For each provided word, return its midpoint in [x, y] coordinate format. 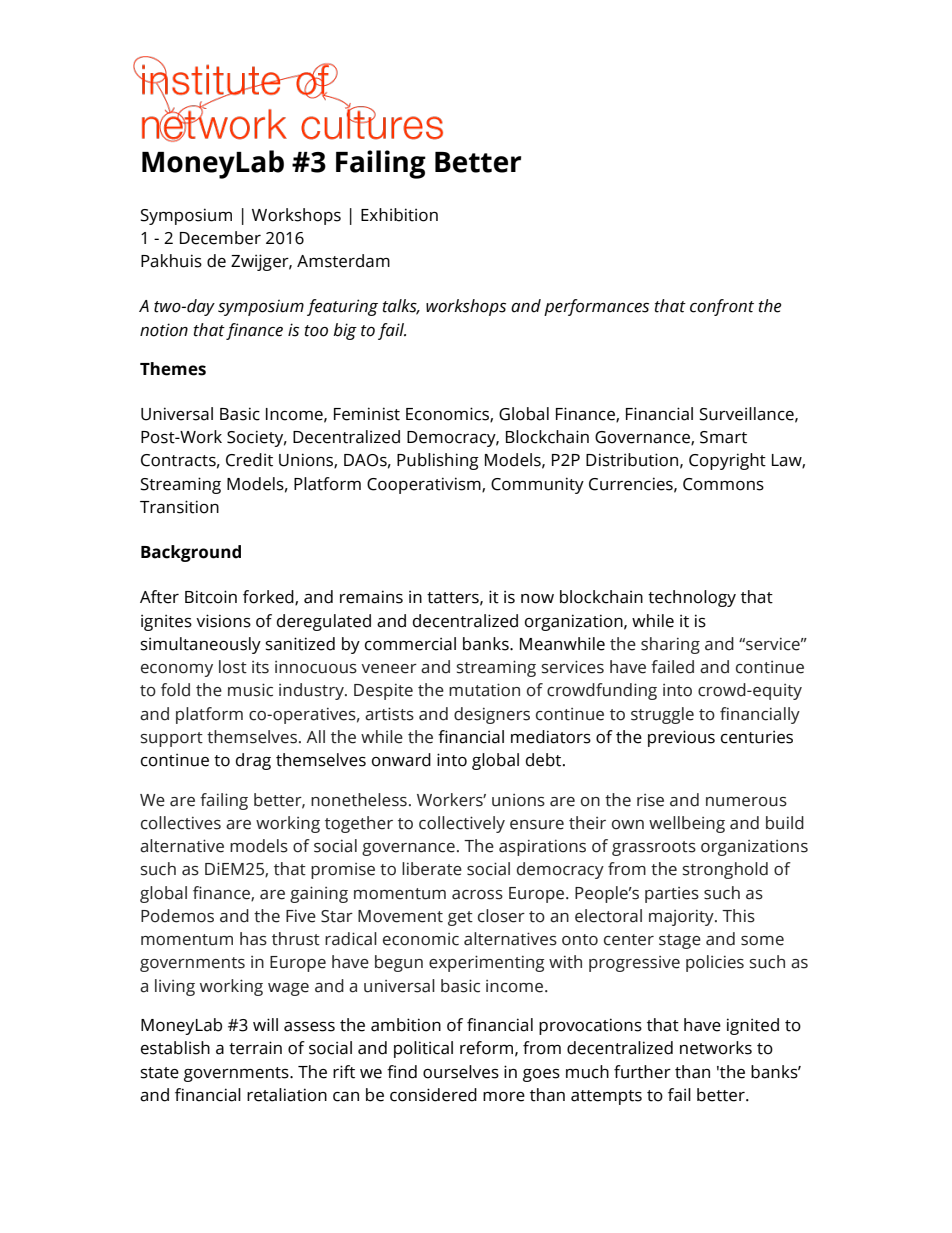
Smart [723, 437]
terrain [255, 1048]
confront [722, 307]
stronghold [725, 870]
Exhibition [399, 215]
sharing [670, 645]
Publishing [438, 461]
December [220, 238]
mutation [484, 690]
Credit [249, 460]
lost [233, 667]
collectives [181, 823]
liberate [432, 869]
